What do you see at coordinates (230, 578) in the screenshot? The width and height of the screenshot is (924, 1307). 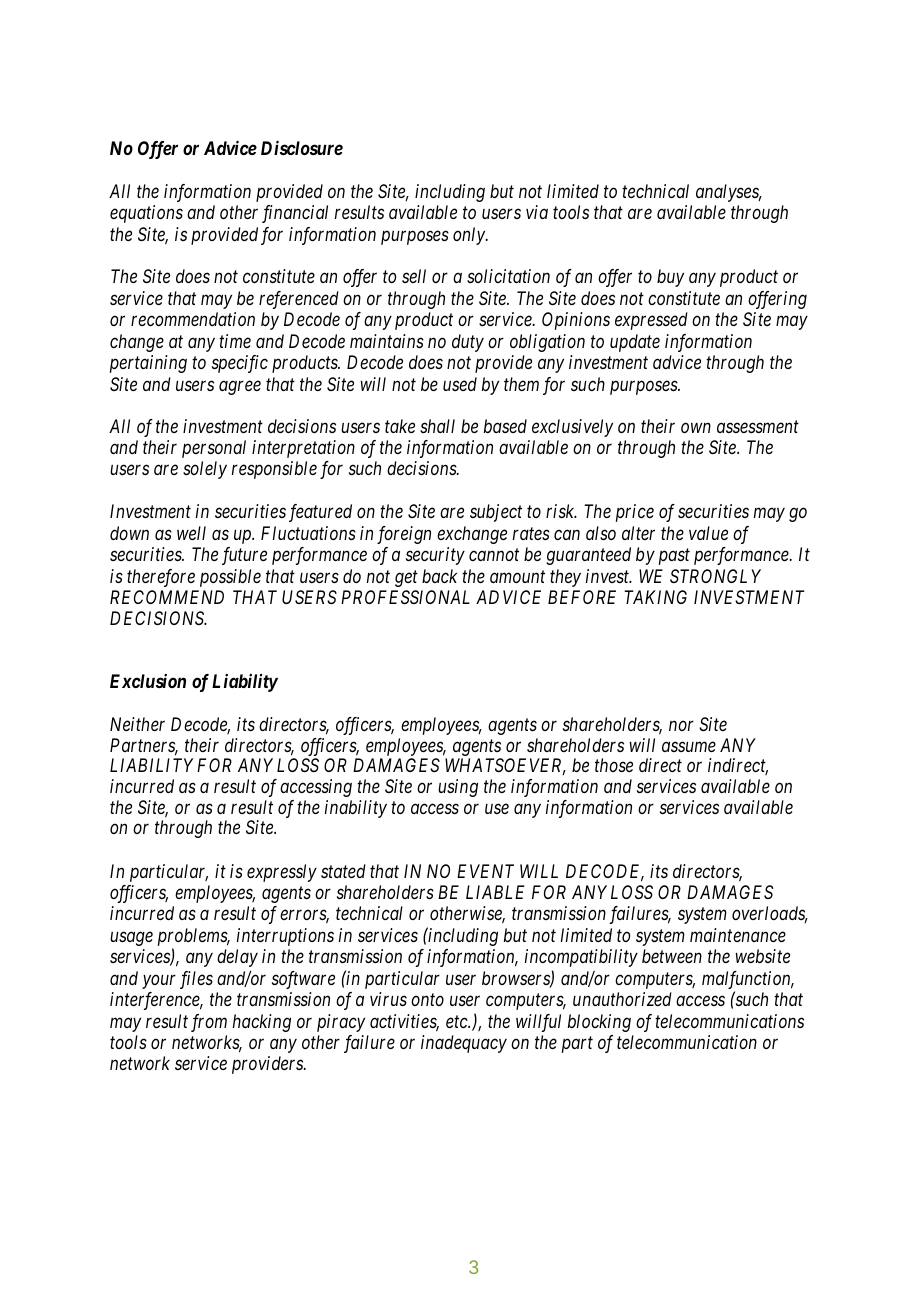 I see `possible` at bounding box center [230, 578].
